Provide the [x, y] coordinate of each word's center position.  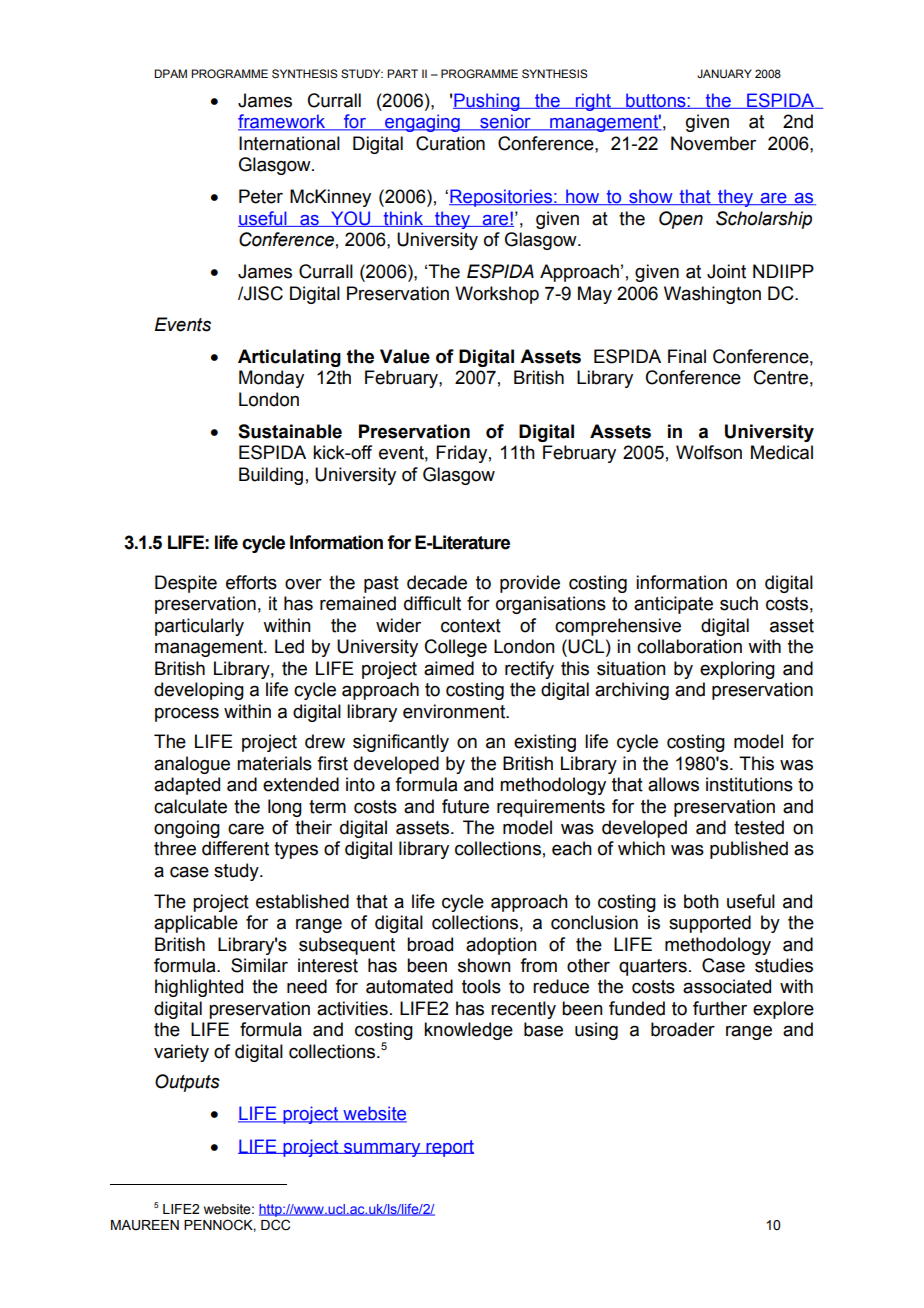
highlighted [199, 988]
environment [455, 711]
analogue [192, 765]
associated [727, 986]
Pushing [487, 102]
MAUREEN [145, 1225]
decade [437, 582]
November [713, 143]
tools [481, 986]
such [739, 603]
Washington [712, 295]
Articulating [289, 358]
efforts [251, 582]
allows [673, 784]
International [289, 143]
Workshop [497, 295]
